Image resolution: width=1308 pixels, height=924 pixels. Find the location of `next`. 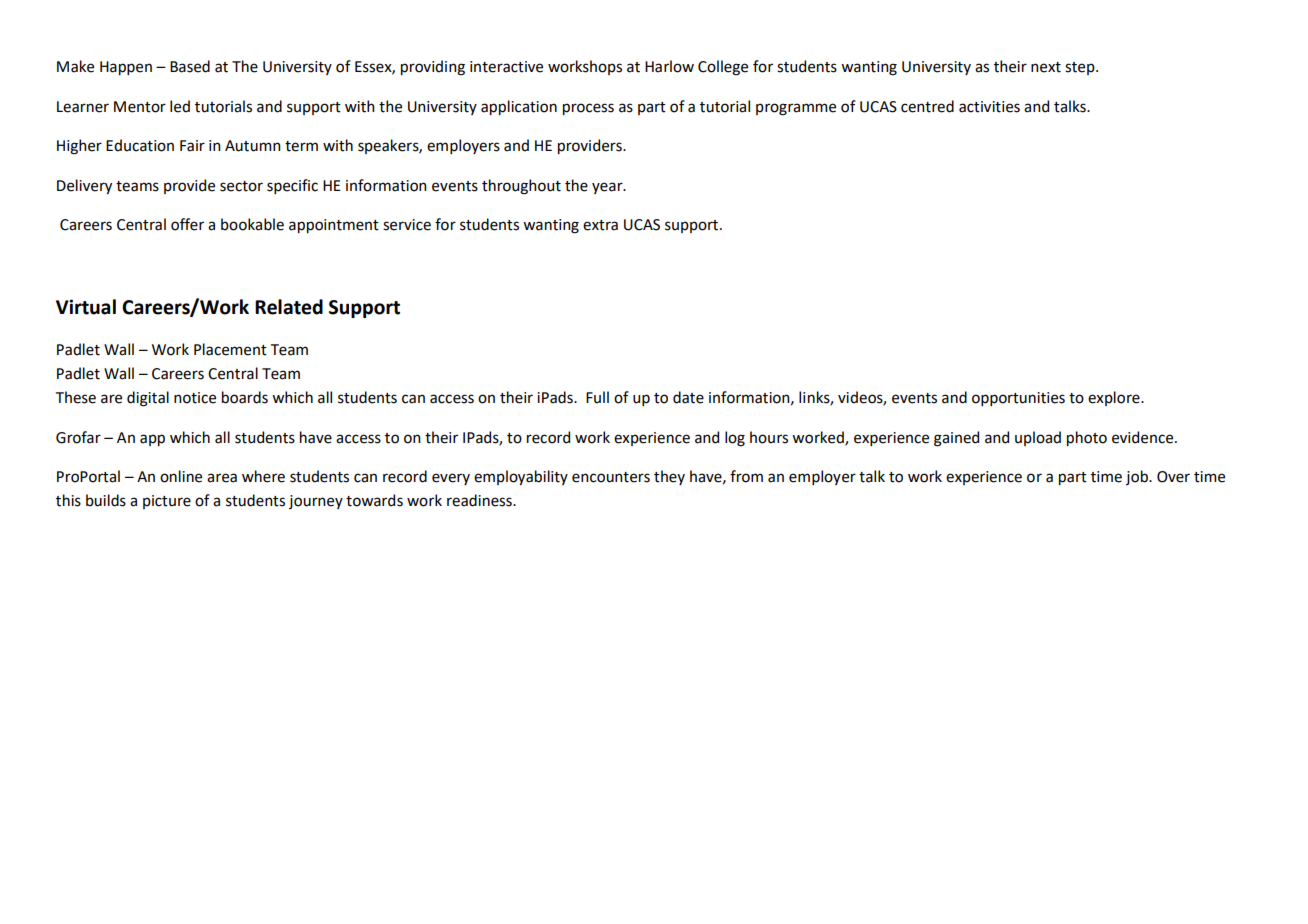

next is located at coordinates (1046, 67).
